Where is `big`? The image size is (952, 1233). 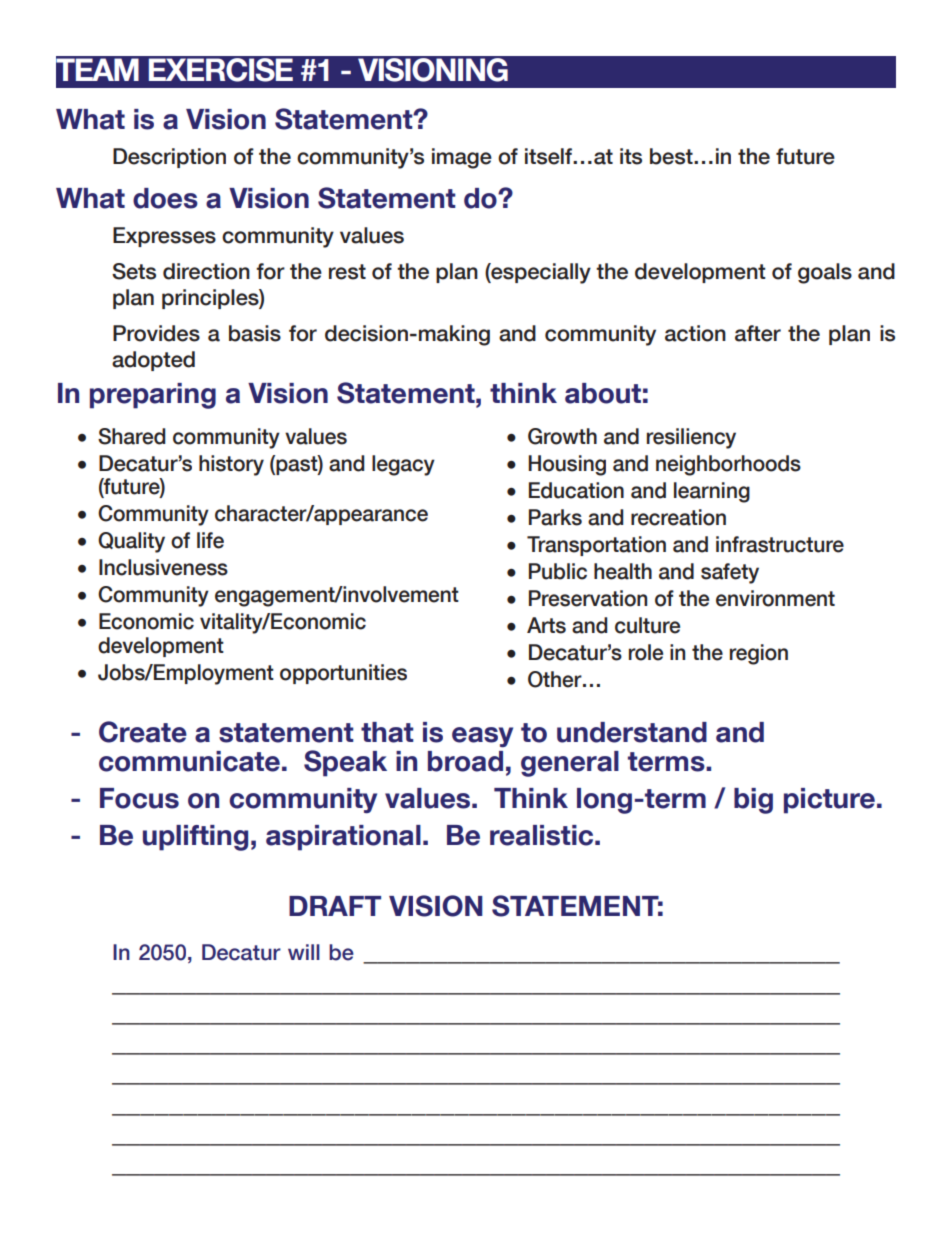
big is located at coordinates (753, 801).
